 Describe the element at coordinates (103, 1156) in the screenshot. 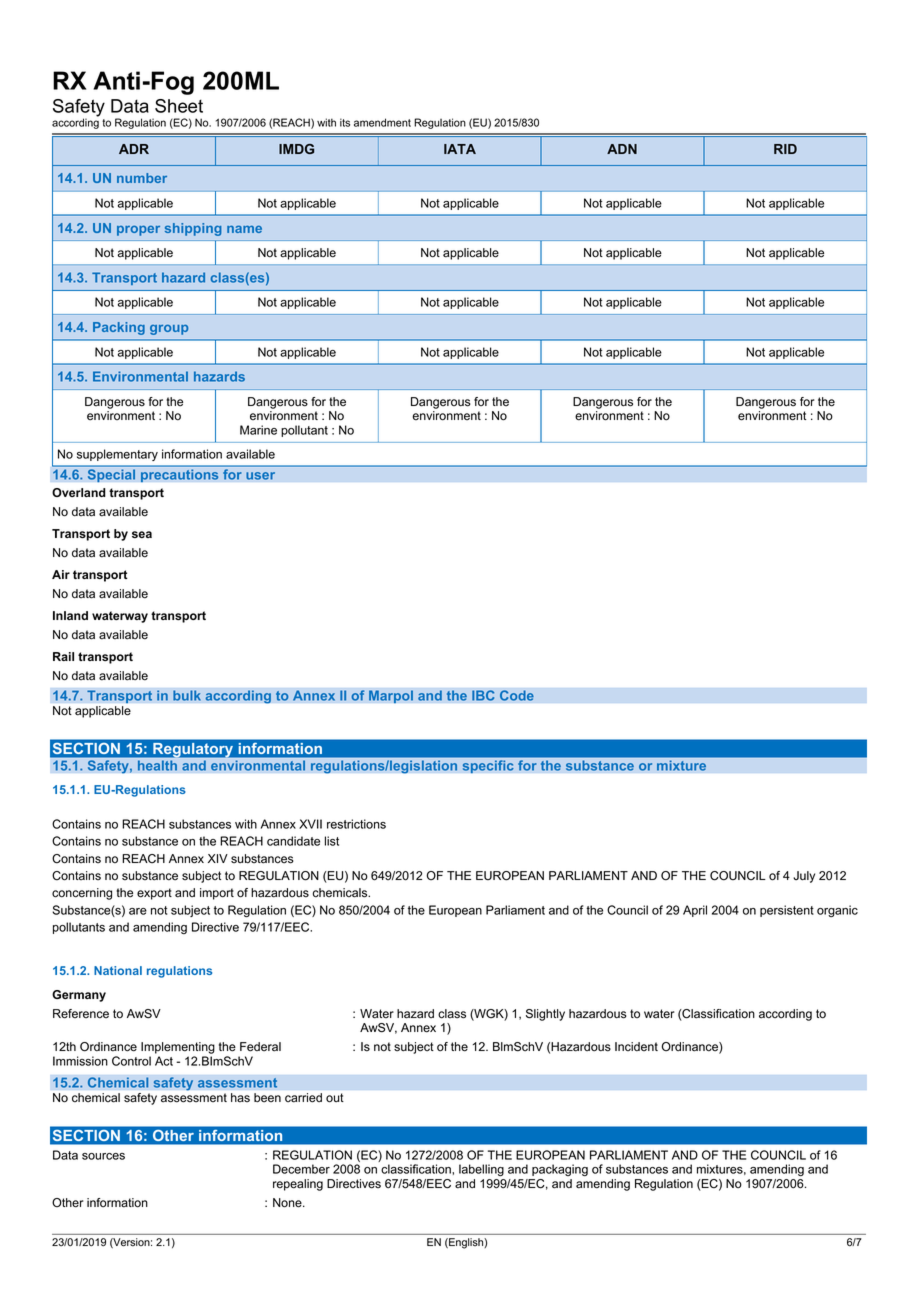

I see `sources` at that location.
